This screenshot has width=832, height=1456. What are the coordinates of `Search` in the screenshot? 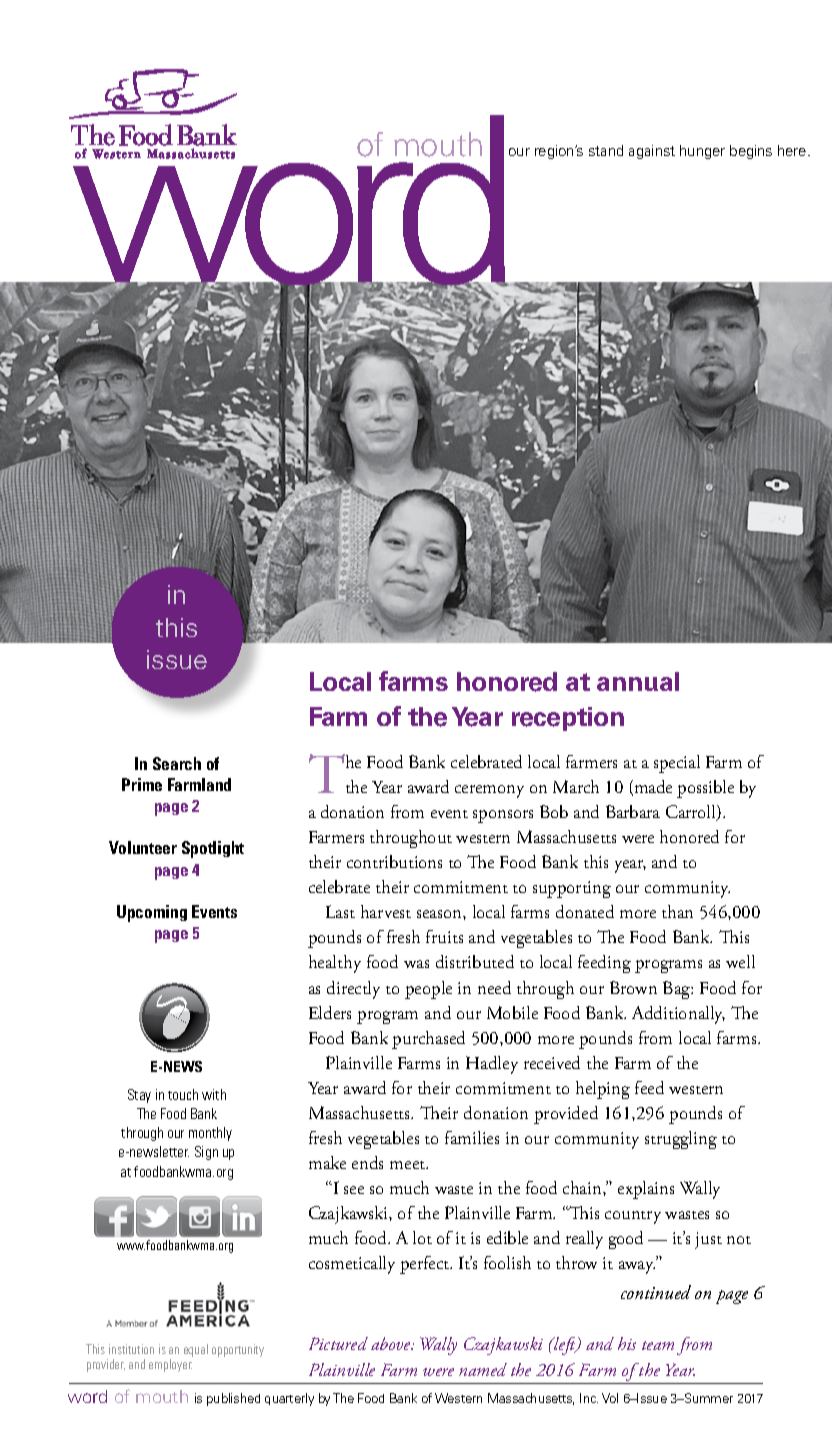 It's located at (177, 763).
